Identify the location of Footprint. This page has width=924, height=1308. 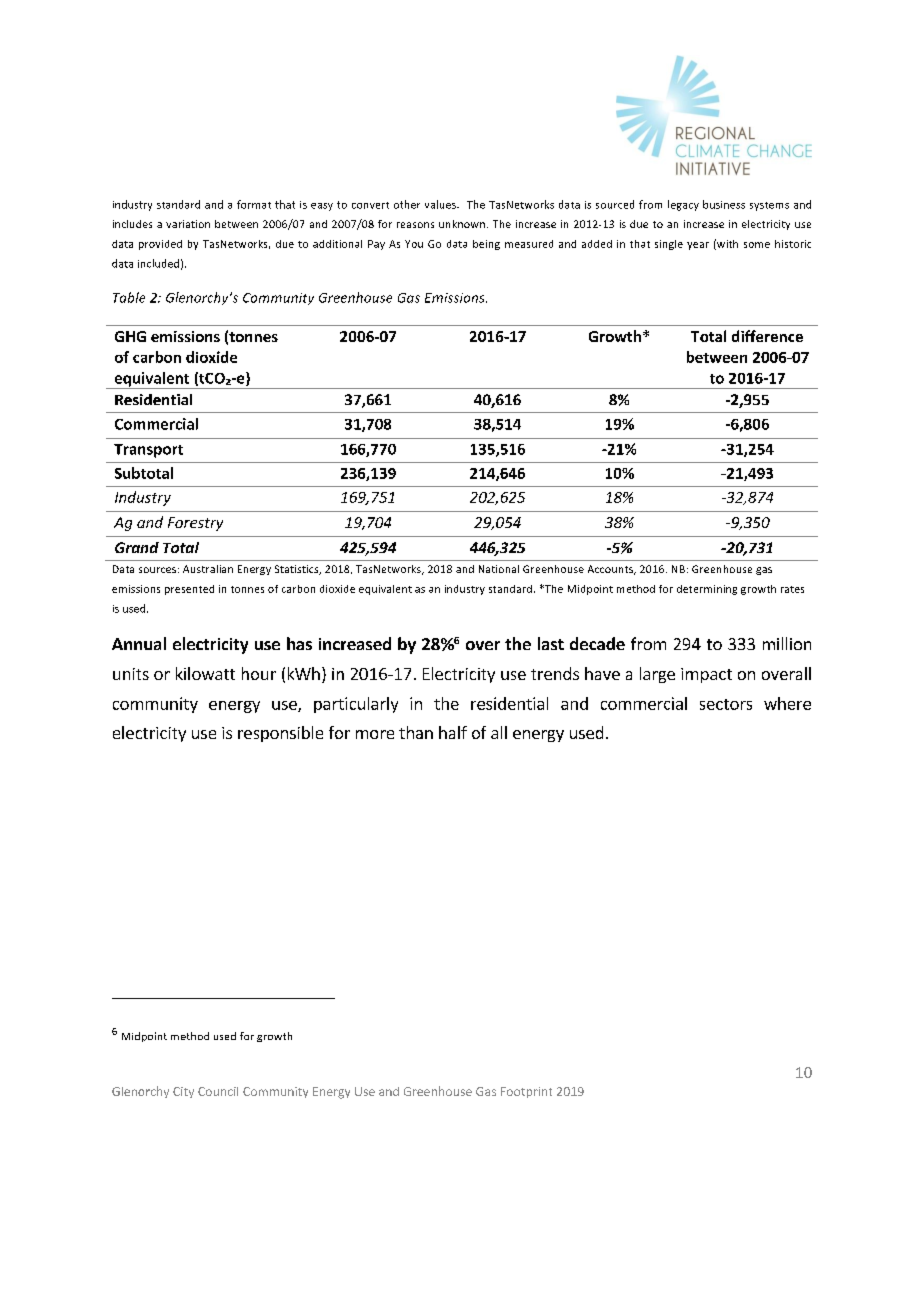
(526, 1092).
